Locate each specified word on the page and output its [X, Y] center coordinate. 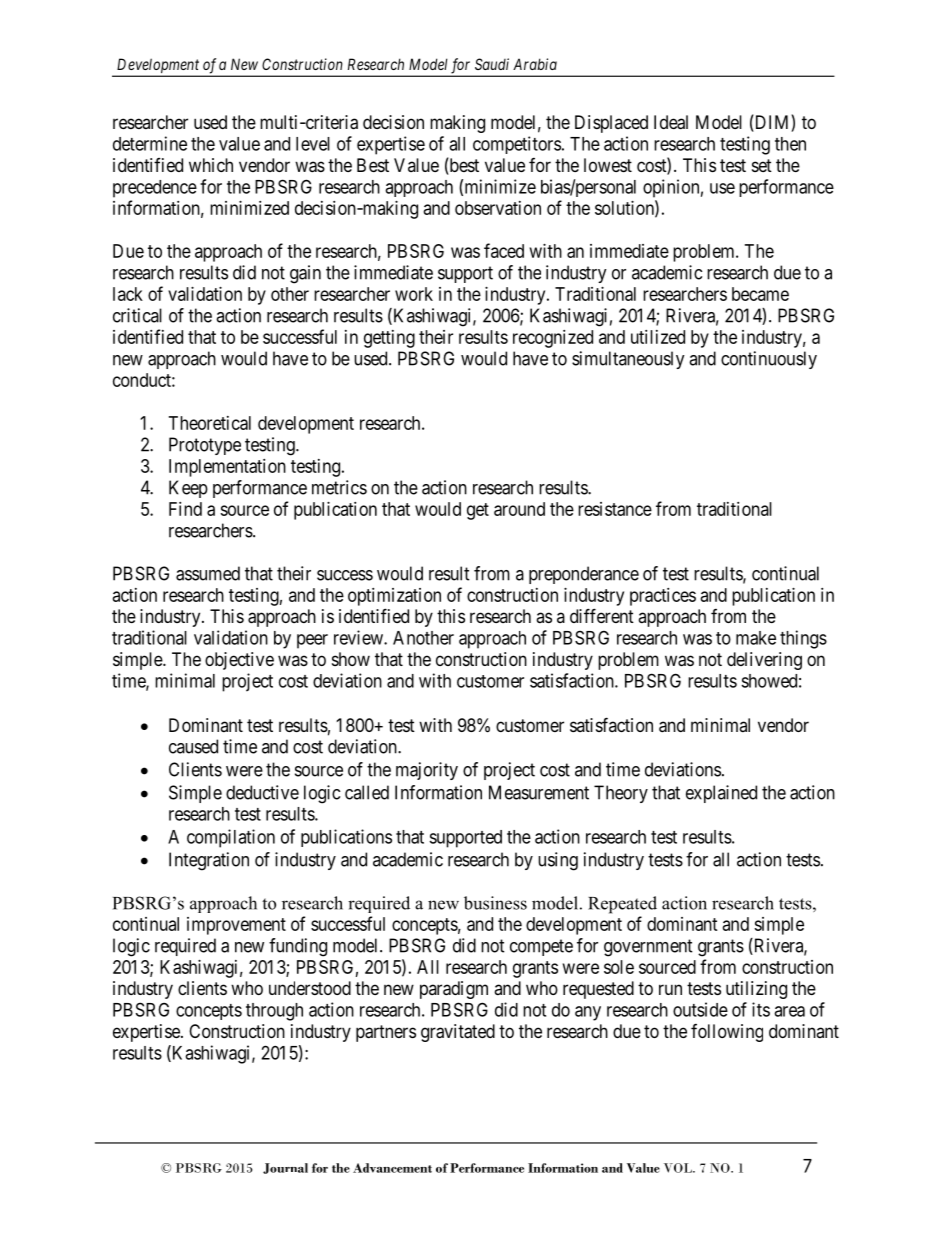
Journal [285, 1168]
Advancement [392, 1168]
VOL [679, 1168]
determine [150, 143]
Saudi [492, 64]
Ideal [671, 122]
